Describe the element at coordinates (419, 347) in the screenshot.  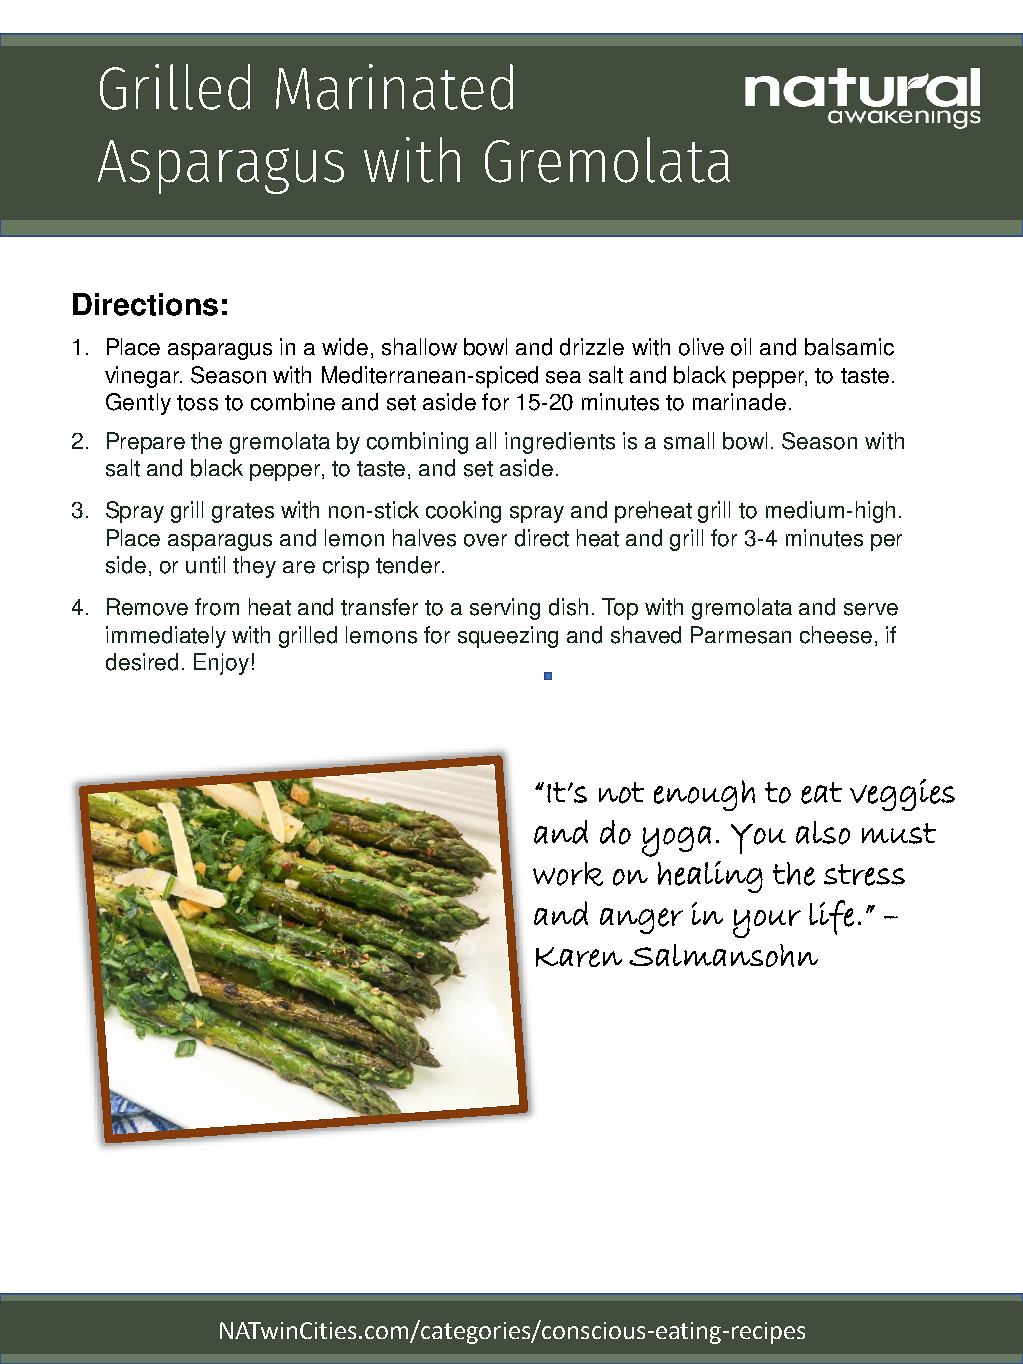
I see `shallow` at that location.
